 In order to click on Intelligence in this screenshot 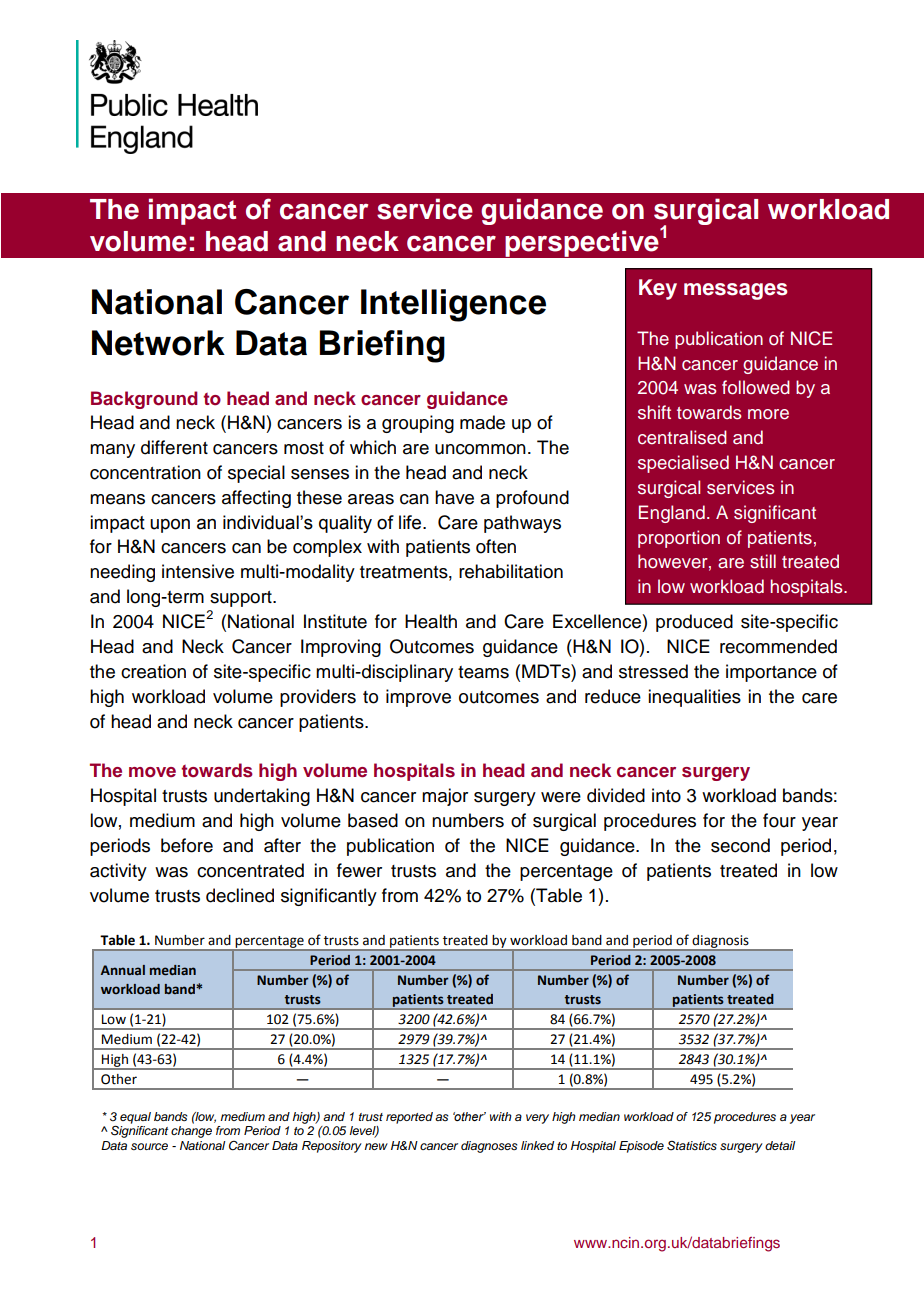, I will do `click(453, 305)`.
